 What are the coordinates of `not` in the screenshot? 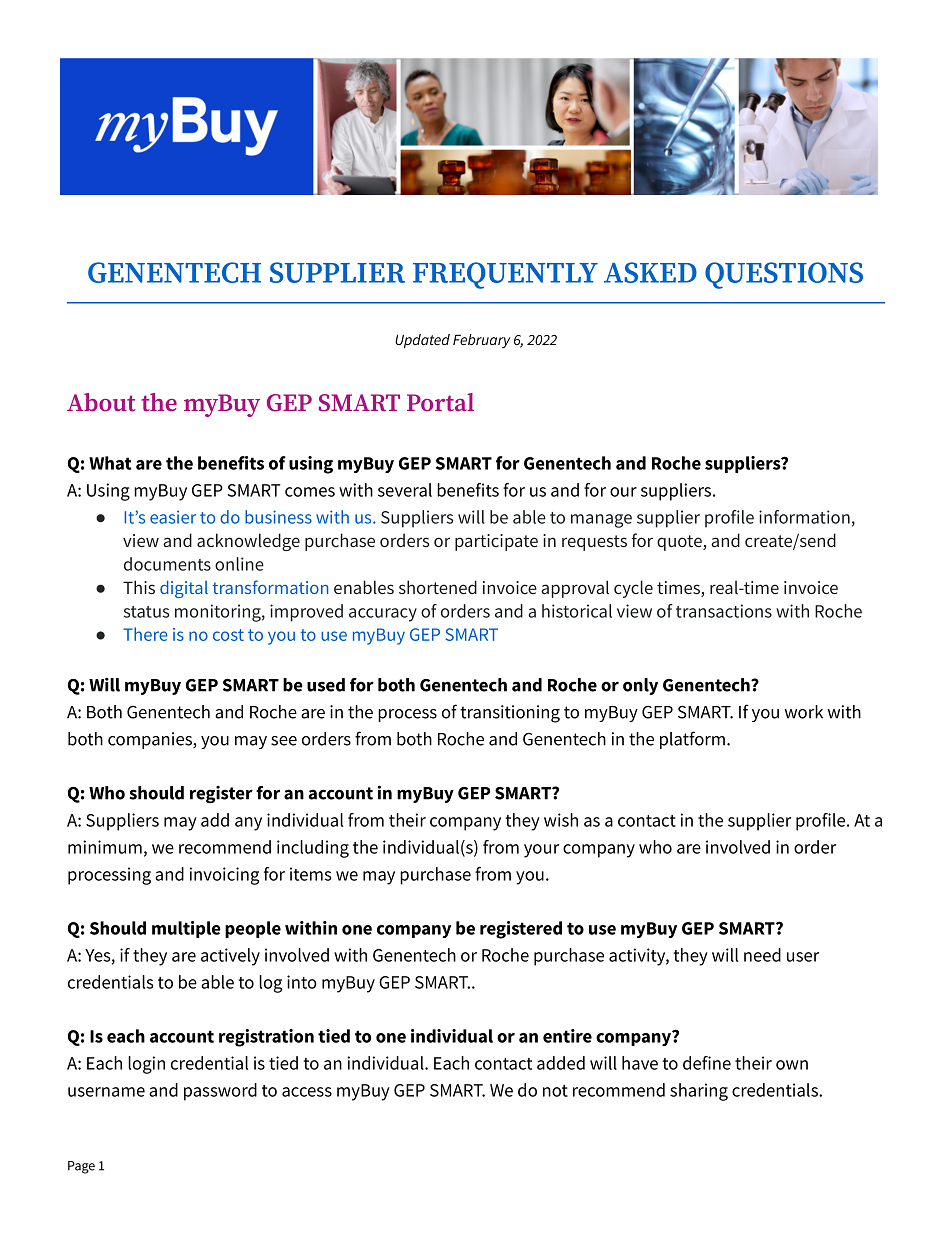 It's located at (555, 1091).
